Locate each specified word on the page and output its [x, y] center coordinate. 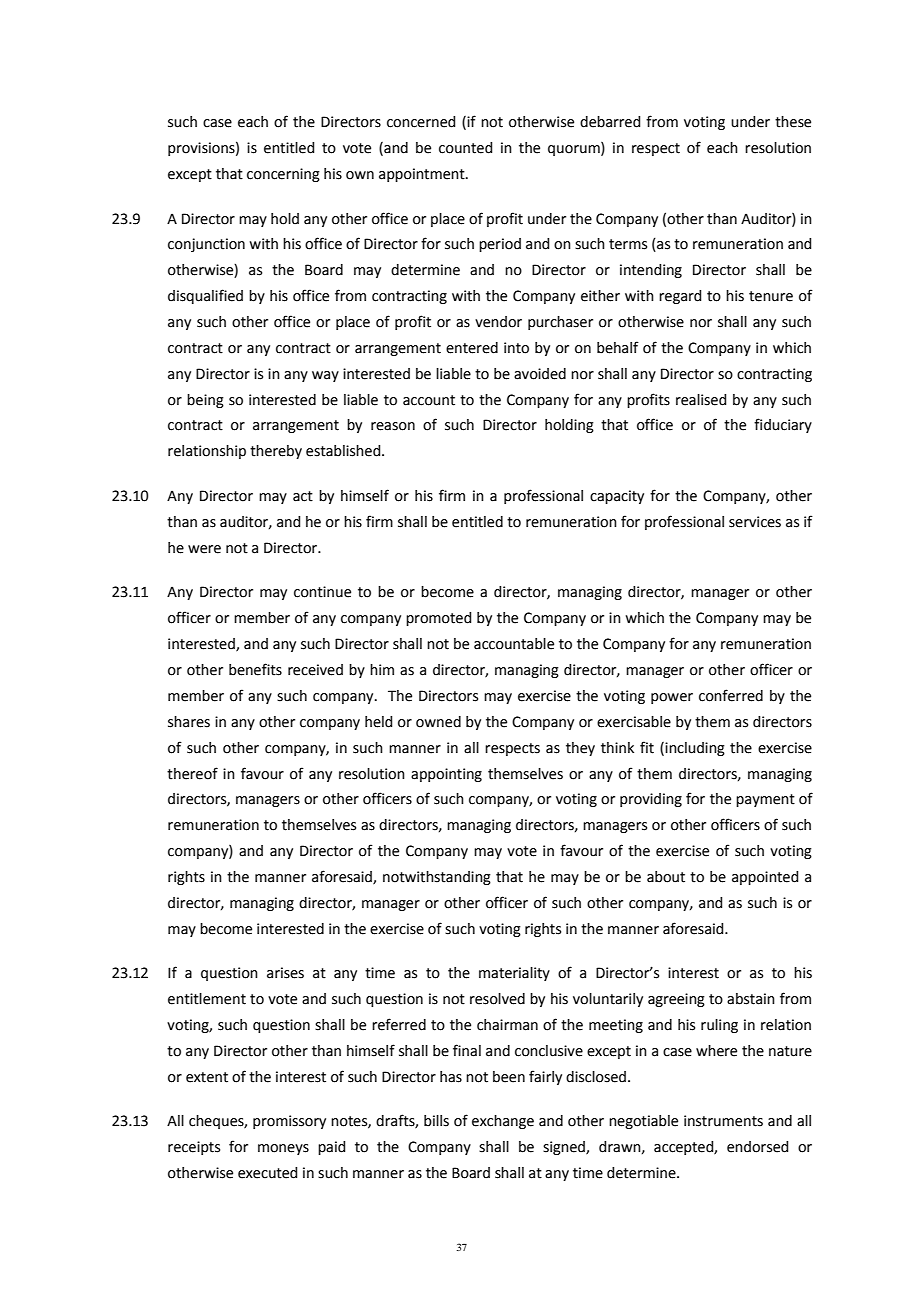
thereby [276, 452]
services [755, 522]
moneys [283, 1149]
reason [393, 426]
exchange [503, 1122]
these [793, 122]
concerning [283, 175]
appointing [446, 775]
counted [465, 148]
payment [765, 800]
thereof [192, 773]
